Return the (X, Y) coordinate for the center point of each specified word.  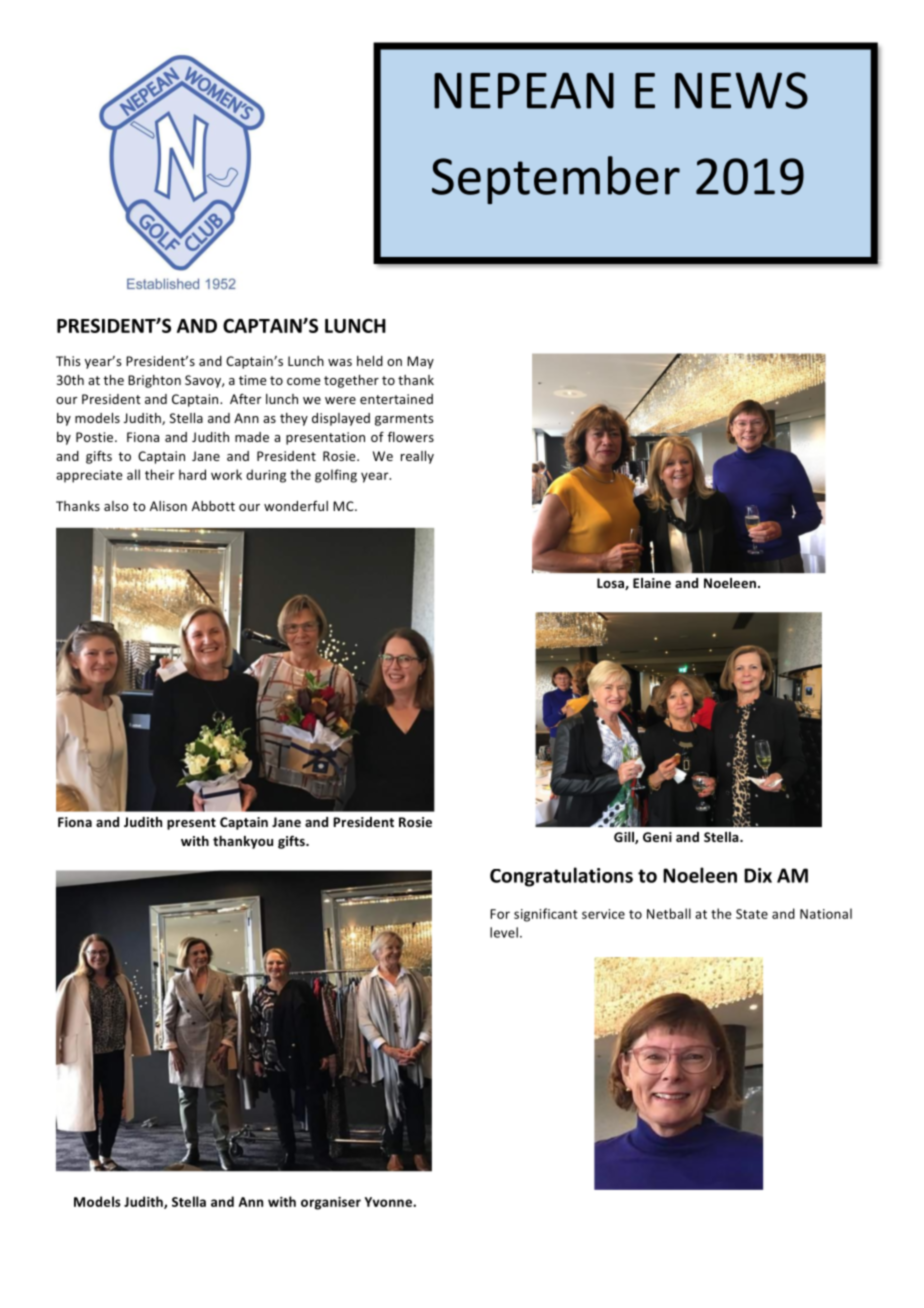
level (504, 932)
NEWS (741, 90)
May (420, 362)
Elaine (652, 583)
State (752, 914)
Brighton (154, 381)
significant (546, 915)
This (68, 361)
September (556, 180)
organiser (331, 1203)
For (500, 914)
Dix (758, 875)
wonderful (296, 506)
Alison (168, 506)
